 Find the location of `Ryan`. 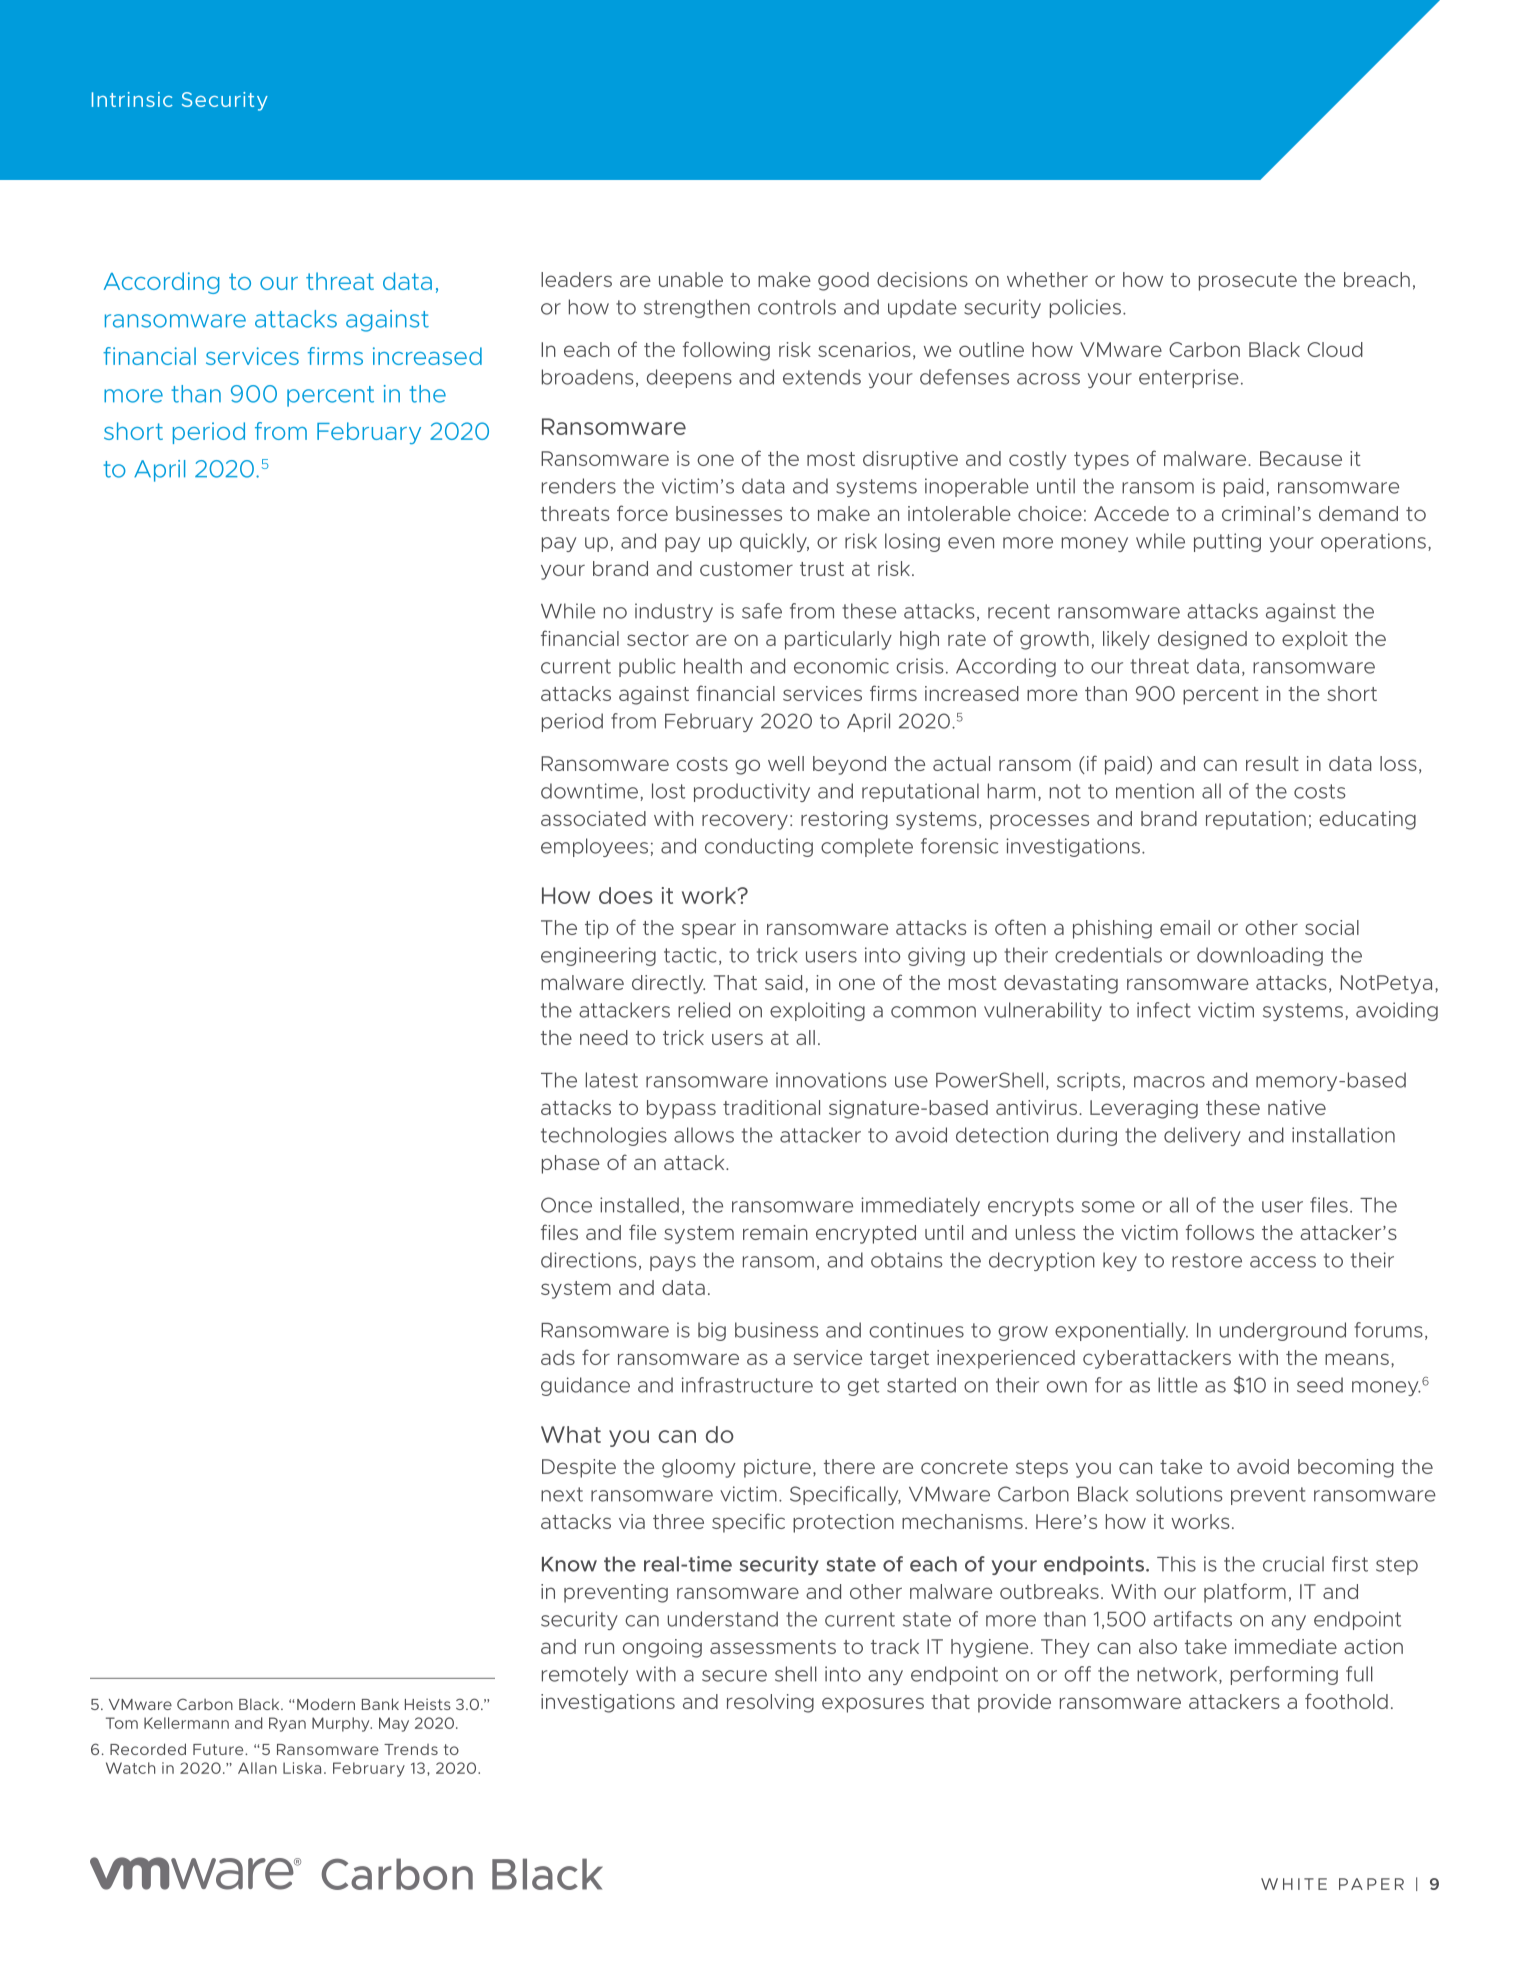

Ryan is located at coordinates (287, 1724).
